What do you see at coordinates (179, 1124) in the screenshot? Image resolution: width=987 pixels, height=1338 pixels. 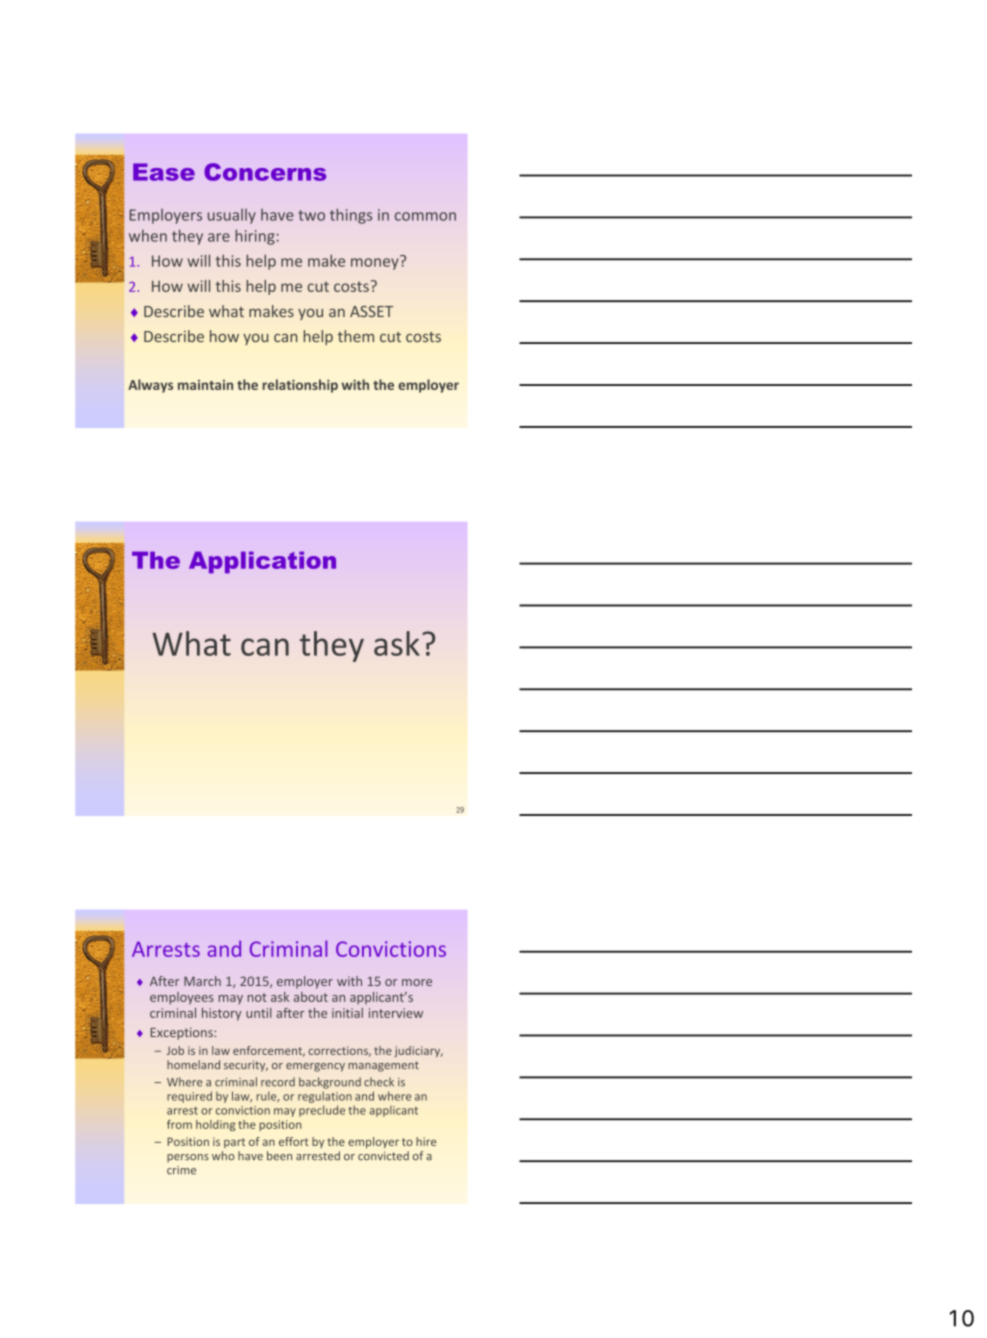 I see `from` at bounding box center [179, 1124].
